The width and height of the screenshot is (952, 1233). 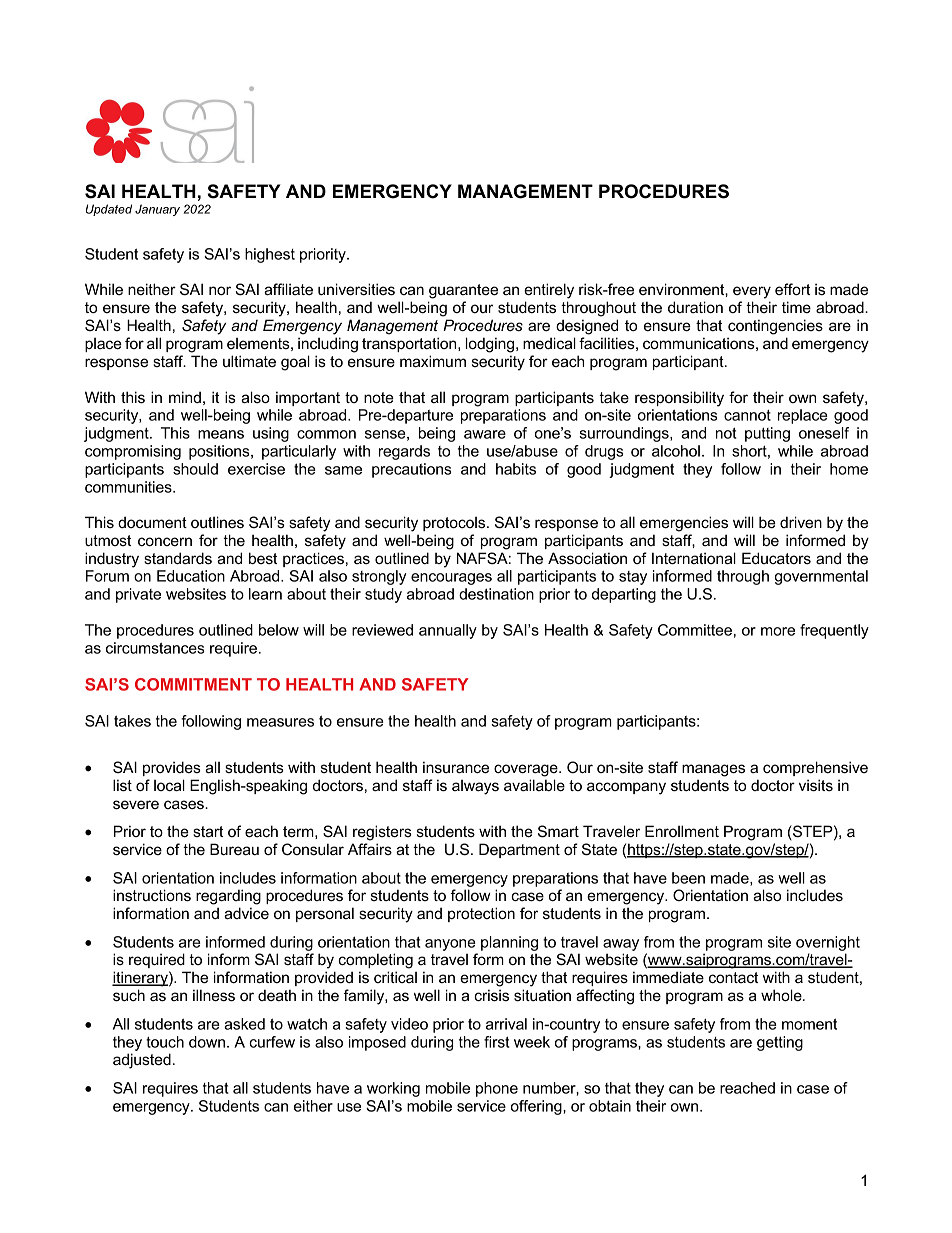 I want to click on Education, so click(x=191, y=576).
